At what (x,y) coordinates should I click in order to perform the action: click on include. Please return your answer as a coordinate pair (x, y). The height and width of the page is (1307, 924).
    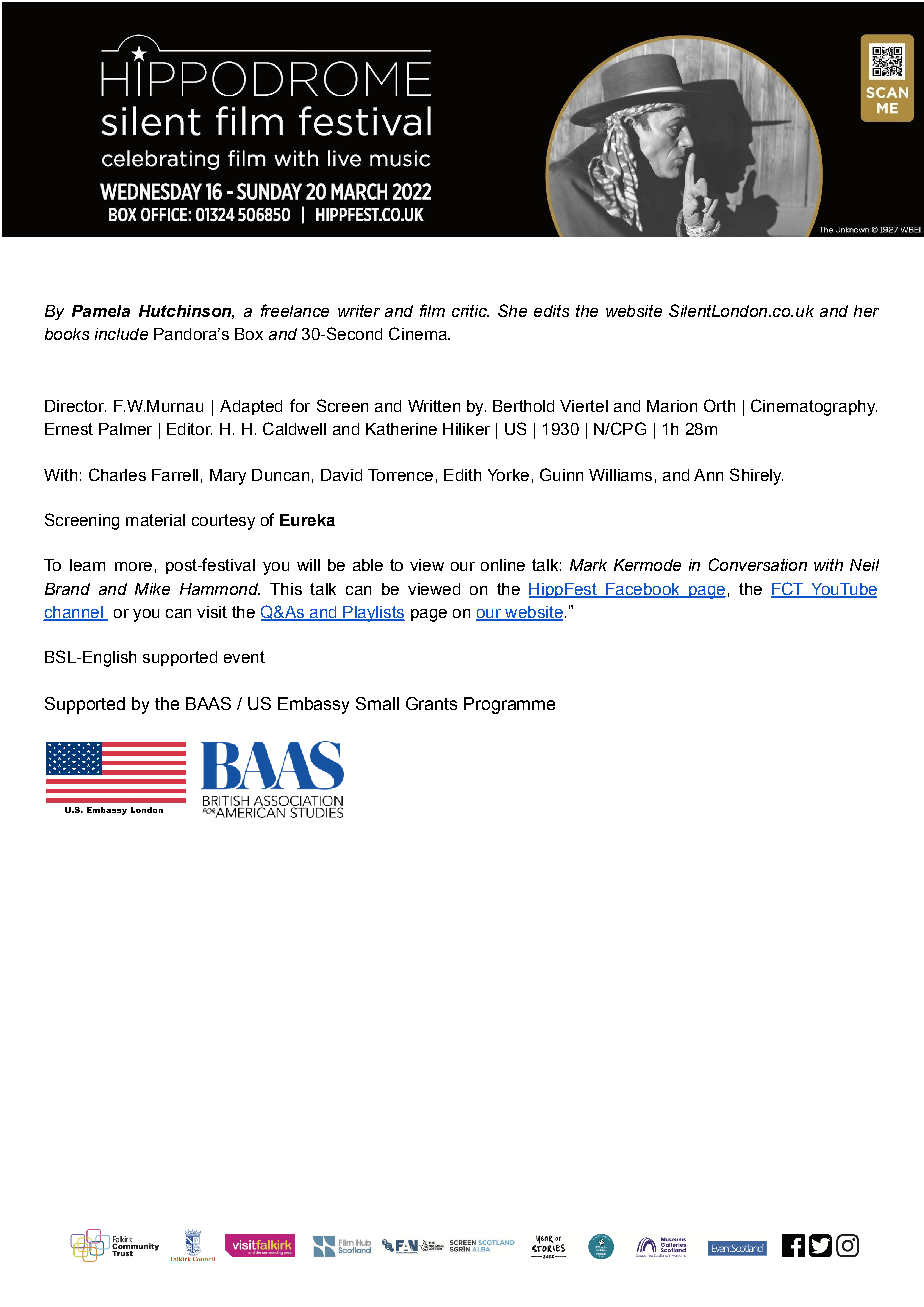
    Looking at the image, I should click on (121, 334).
